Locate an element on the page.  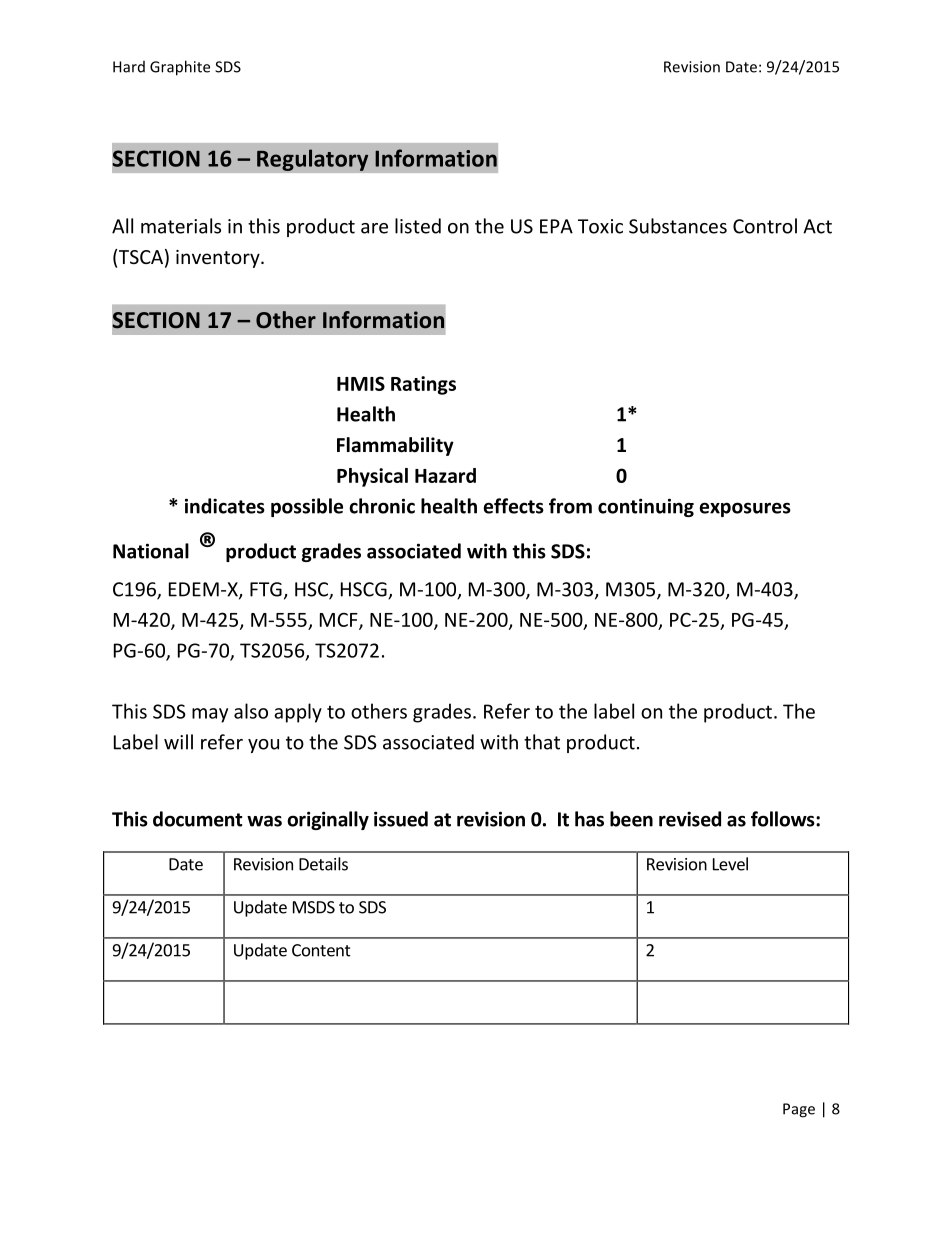
will is located at coordinates (178, 742).
